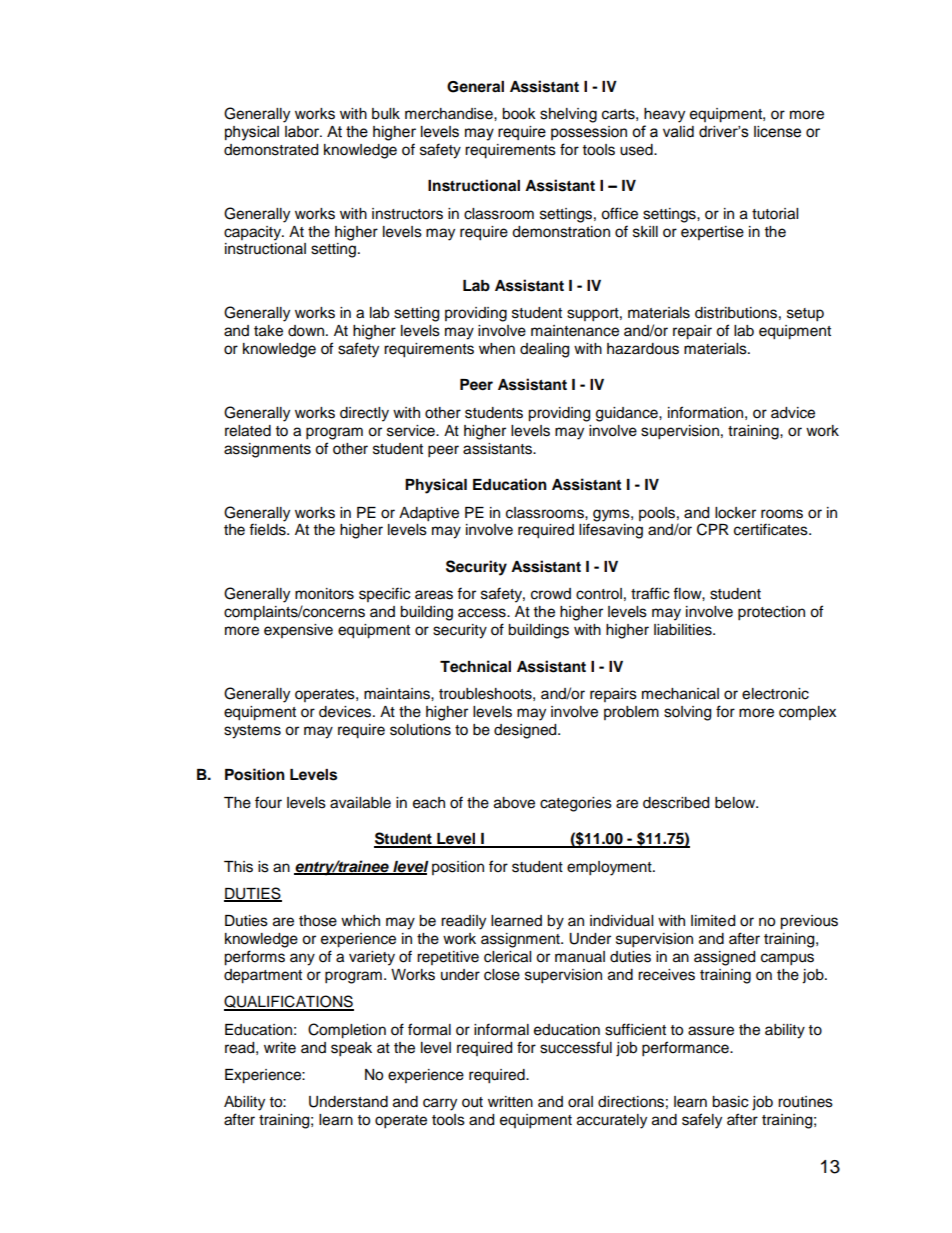  I want to click on write, so click(280, 1048).
